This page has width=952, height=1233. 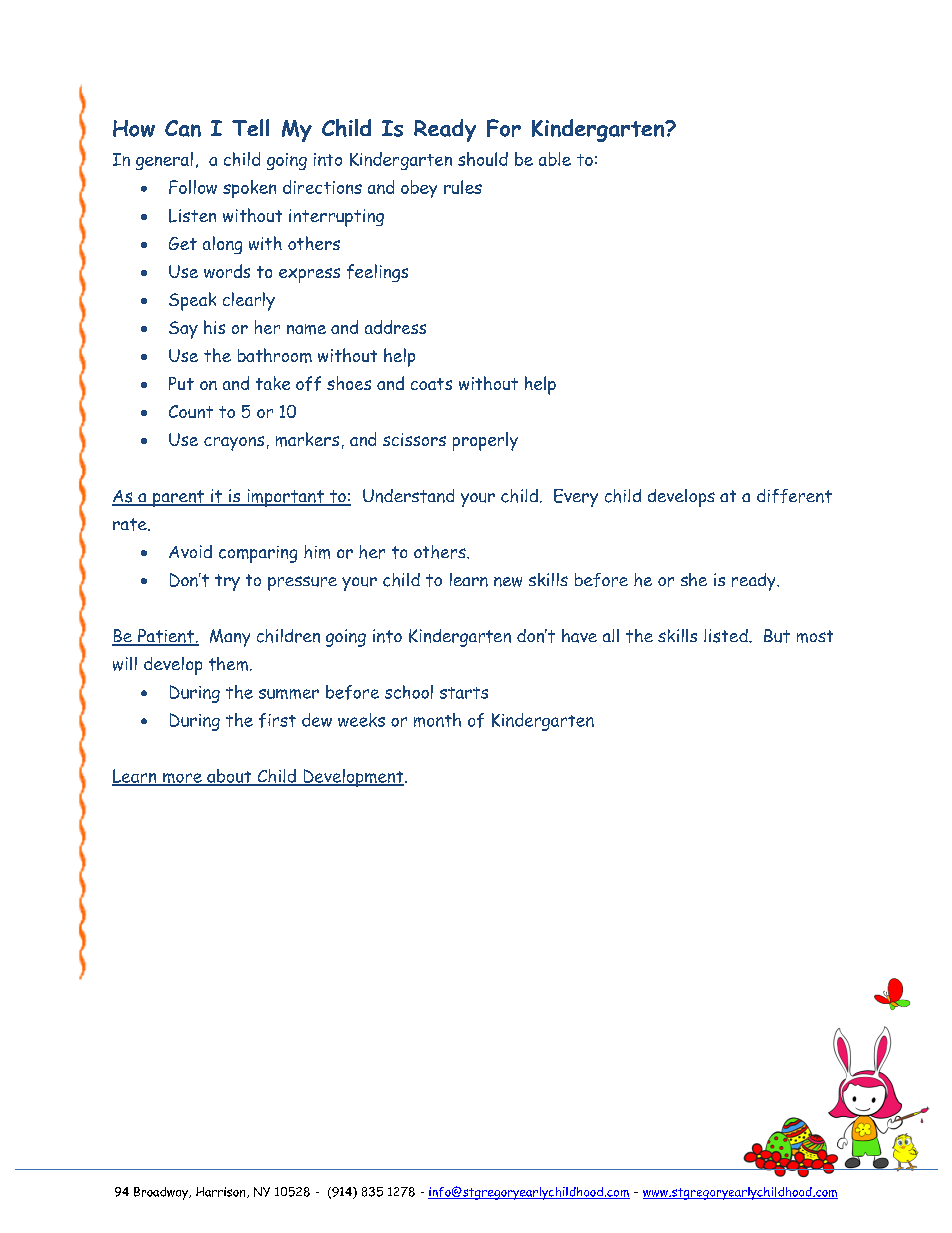 I want to click on should, so click(x=483, y=159).
